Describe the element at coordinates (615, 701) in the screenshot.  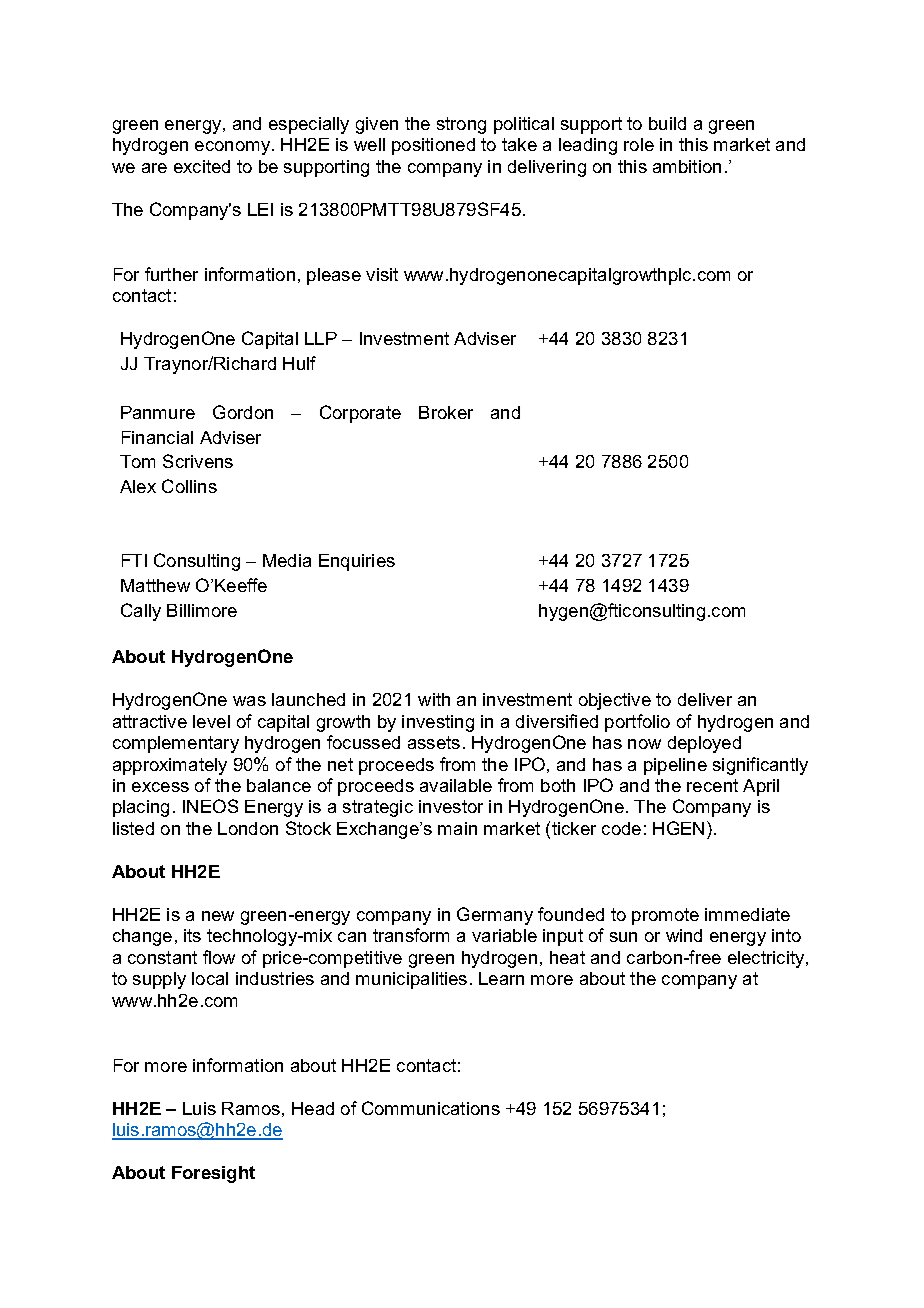
I see `objective` at that location.
